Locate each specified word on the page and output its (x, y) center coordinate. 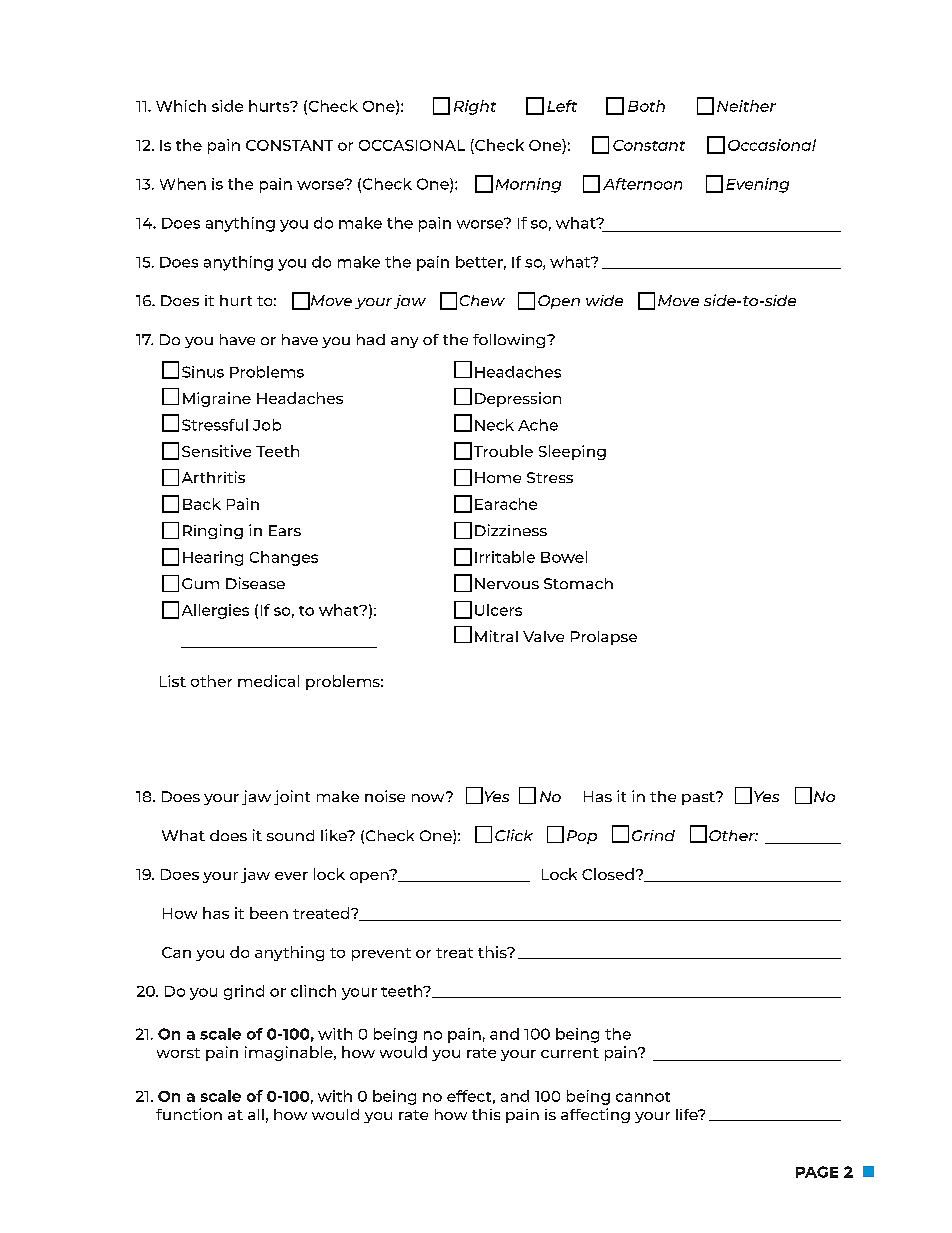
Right (475, 107)
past (699, 798)
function (189, 1114)
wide (604, 300)
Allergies (215, 611)
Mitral (496, 636)
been (269, 913)
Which (181, 106)
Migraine (217, 399)
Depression (518, 399)
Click (514, 835)
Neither (746, 106)
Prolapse (604, 638)
